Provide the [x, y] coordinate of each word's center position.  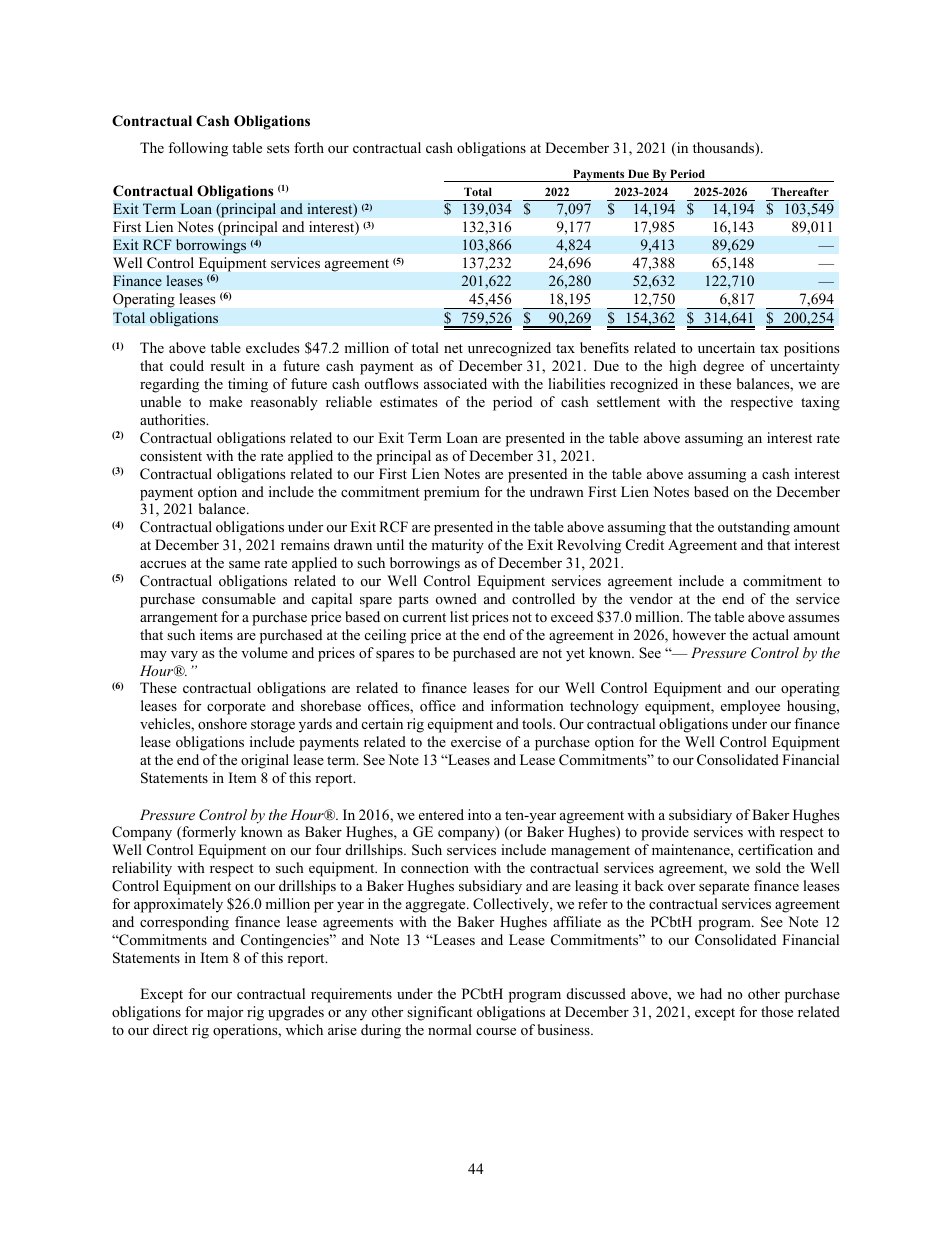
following [198, 149]
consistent [171, 456]
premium [452, 493]
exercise [476, 741]
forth [309, 148]
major [225, 1013]
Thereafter [800, 191]
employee [750, 707]
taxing [820, 403]
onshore [222, 723]
